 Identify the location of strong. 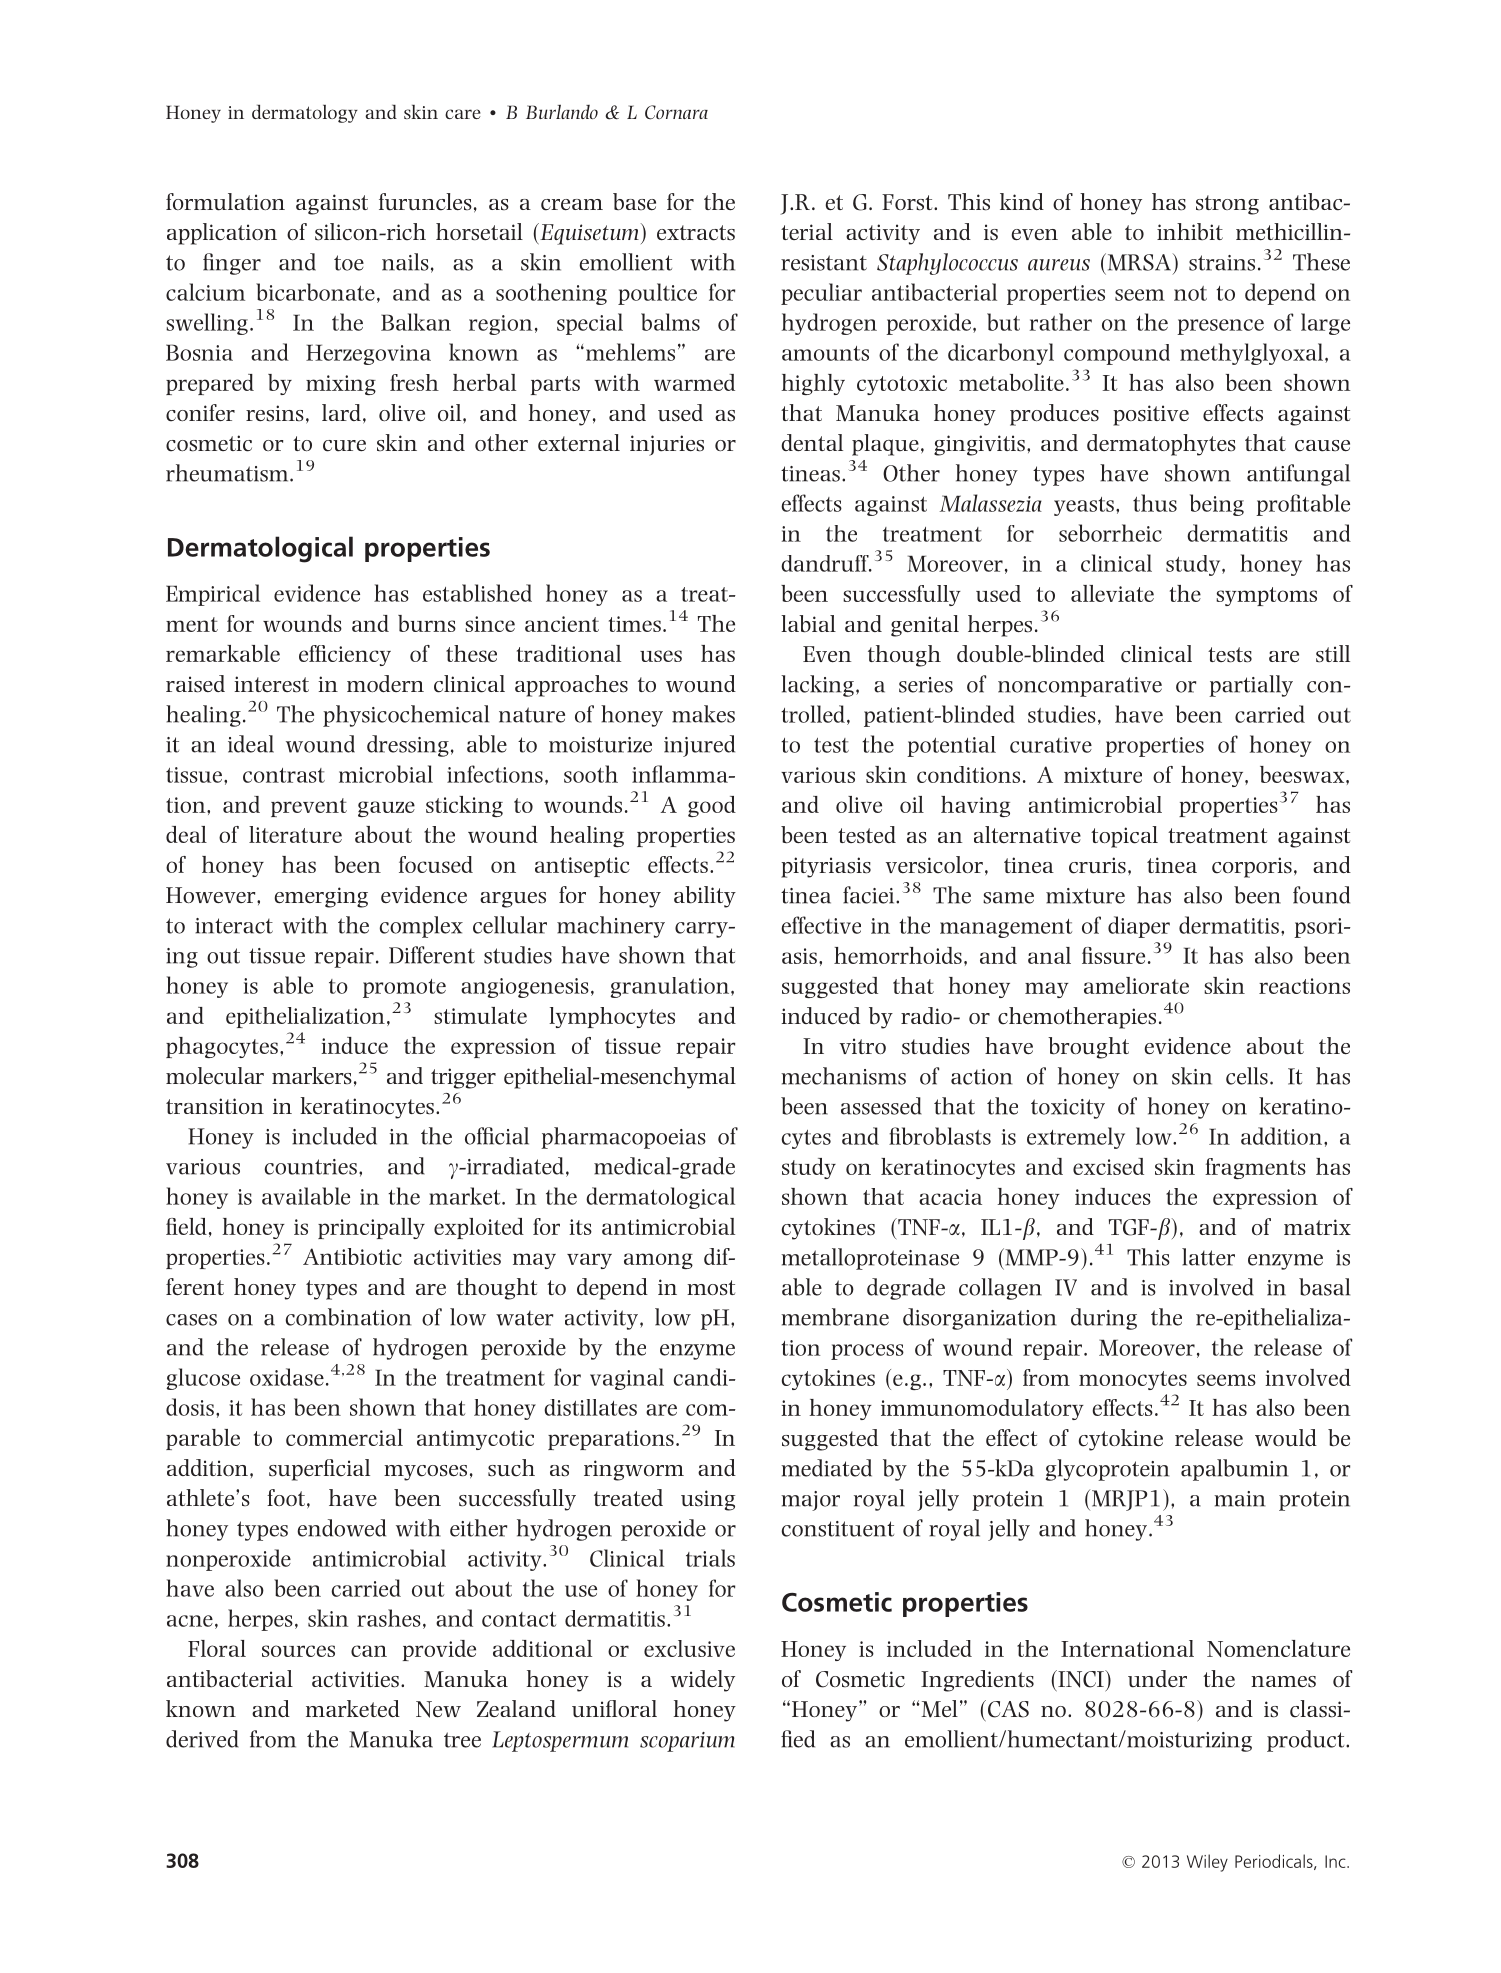
(1227, 205).
